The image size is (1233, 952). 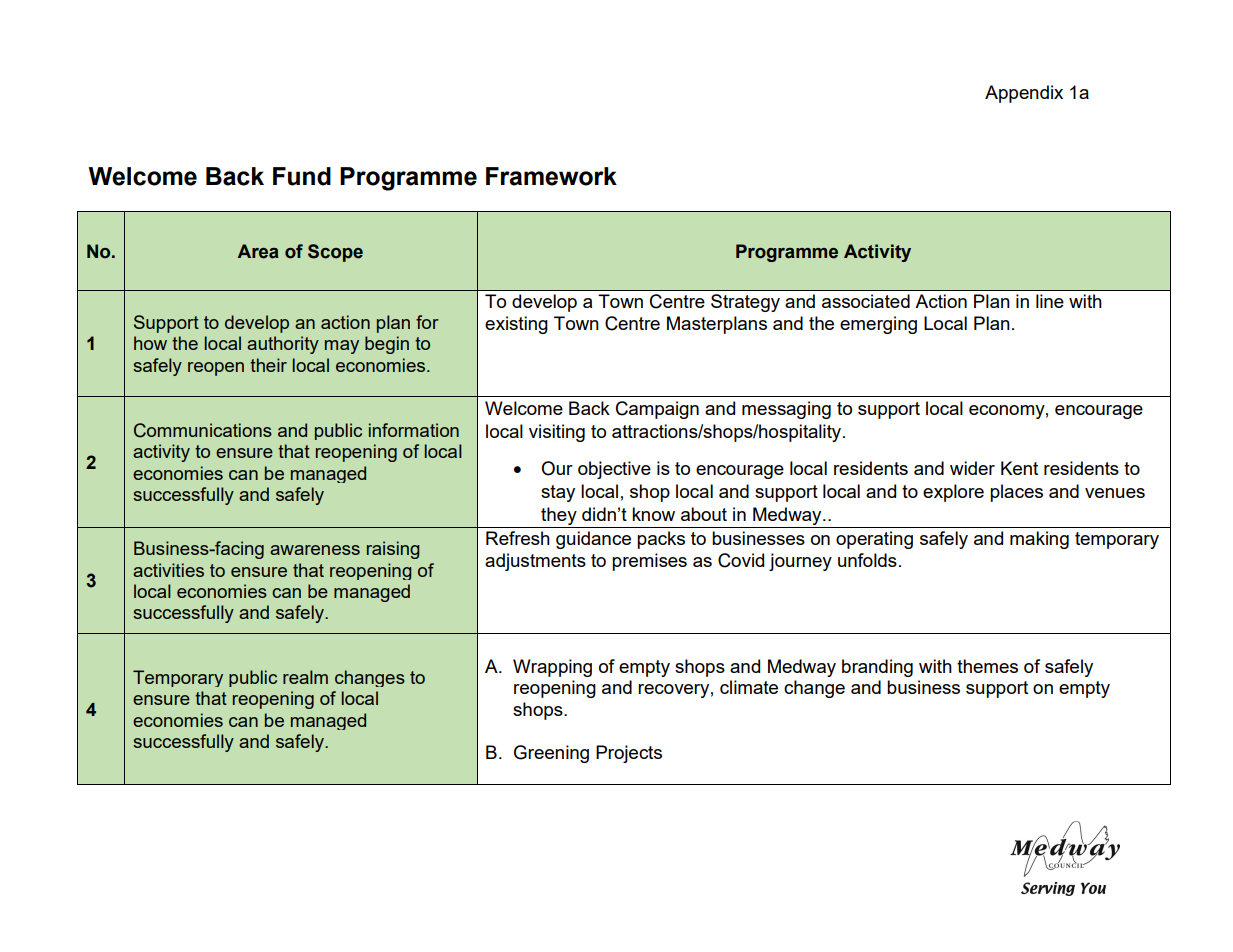 I want to click on realm, so click(x=305, y=677).
